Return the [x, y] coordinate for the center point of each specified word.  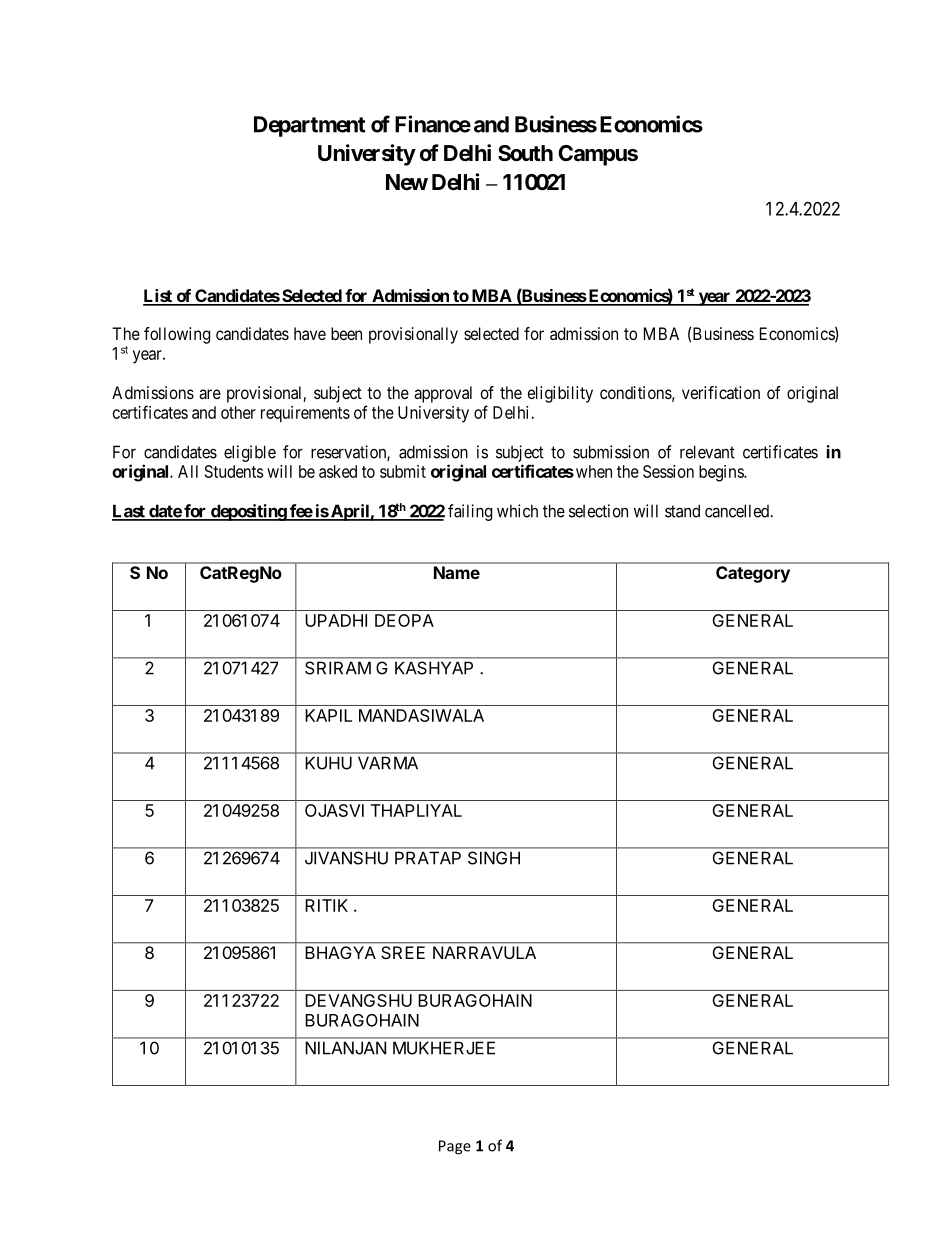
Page [455, 1147]
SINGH [494, 858]
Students [234, 471]
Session [668, 471]
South [525, 153]
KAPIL [328, 715]
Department [310, 126]
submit [403, 471]
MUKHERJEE [444, 1048]
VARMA [388, 763]
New [407, 182]
